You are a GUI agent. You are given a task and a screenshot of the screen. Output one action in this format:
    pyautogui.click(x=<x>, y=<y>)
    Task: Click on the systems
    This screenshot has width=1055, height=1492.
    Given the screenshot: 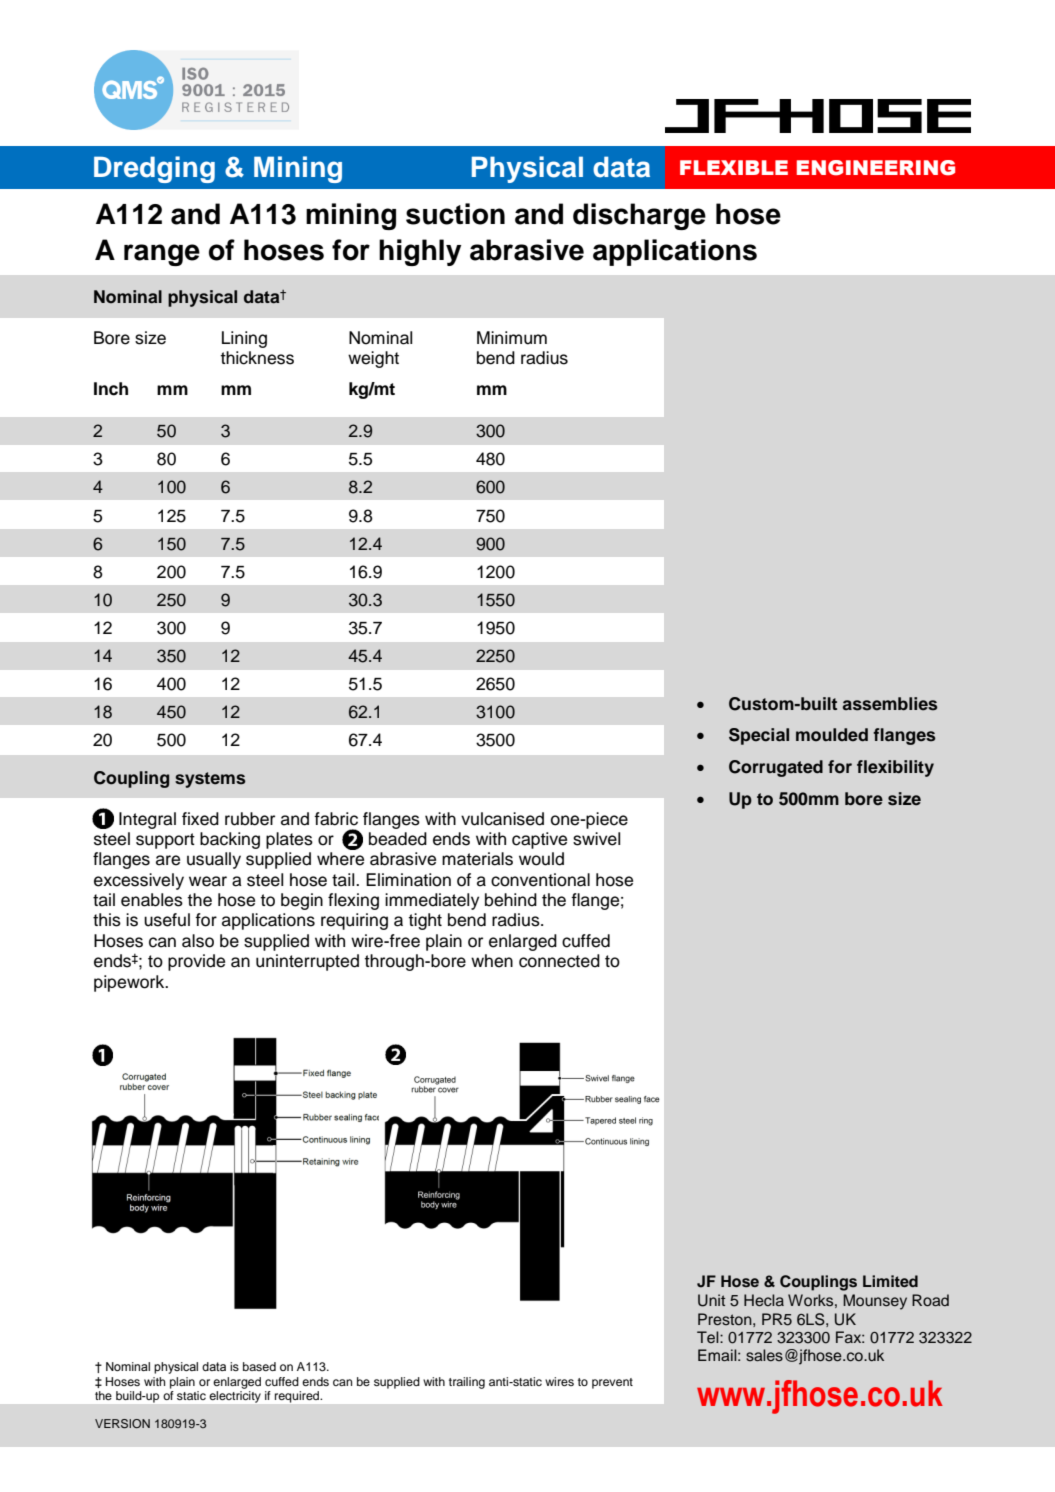 What is the action you would take?
    pyautogui.click(x=210, y=780)
